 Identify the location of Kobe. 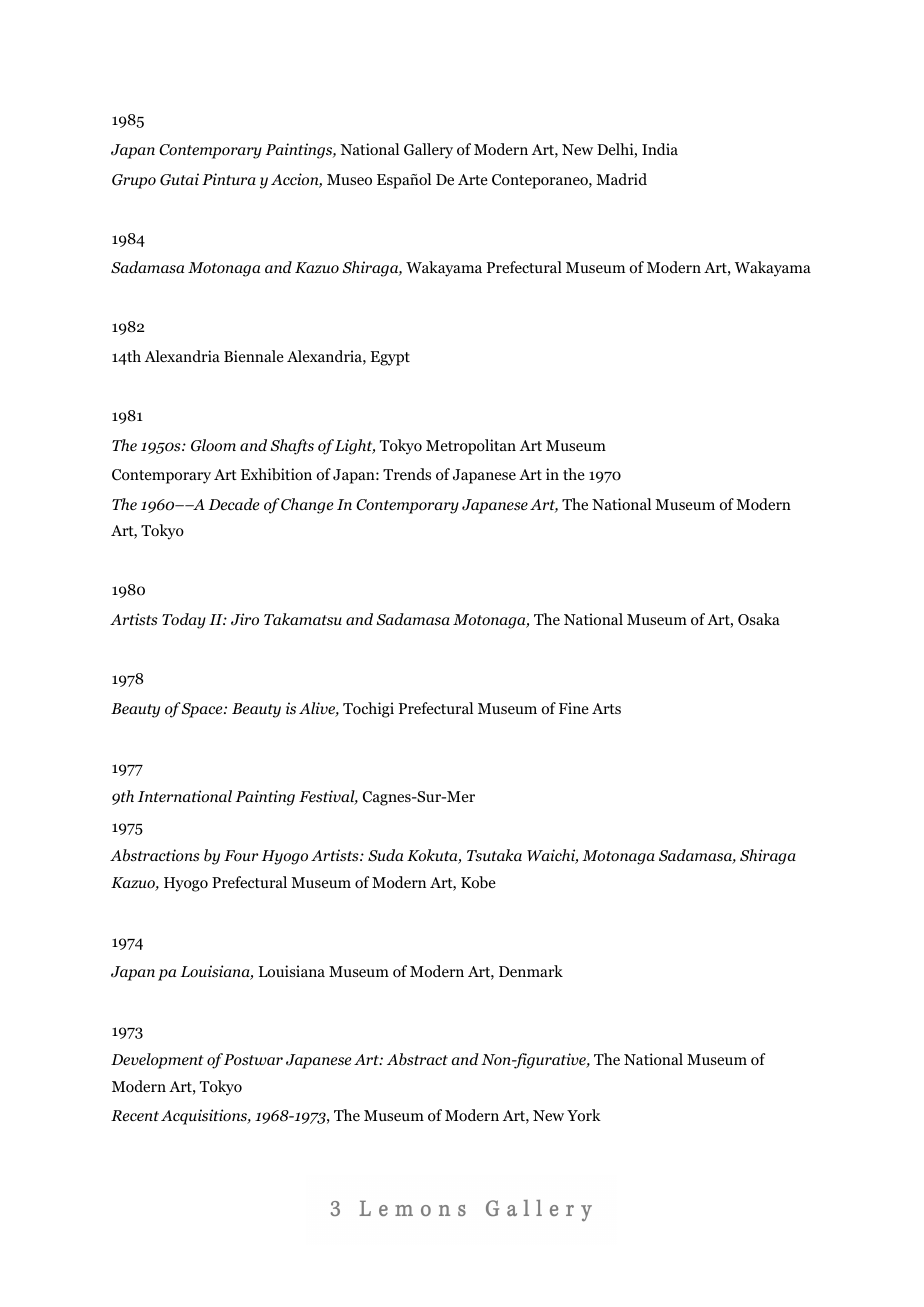
(478, 882).
